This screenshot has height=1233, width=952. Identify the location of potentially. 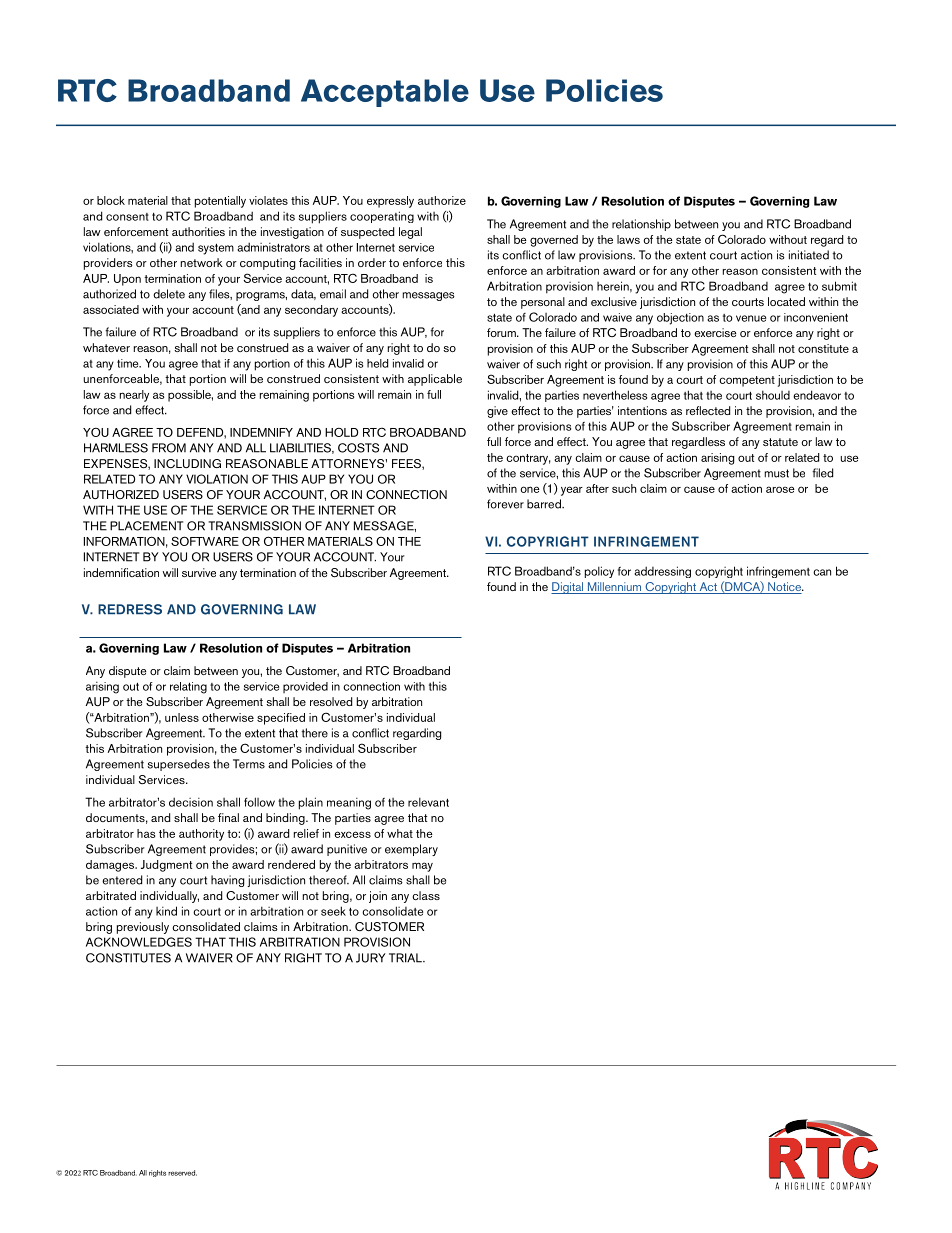
(220, 202).
